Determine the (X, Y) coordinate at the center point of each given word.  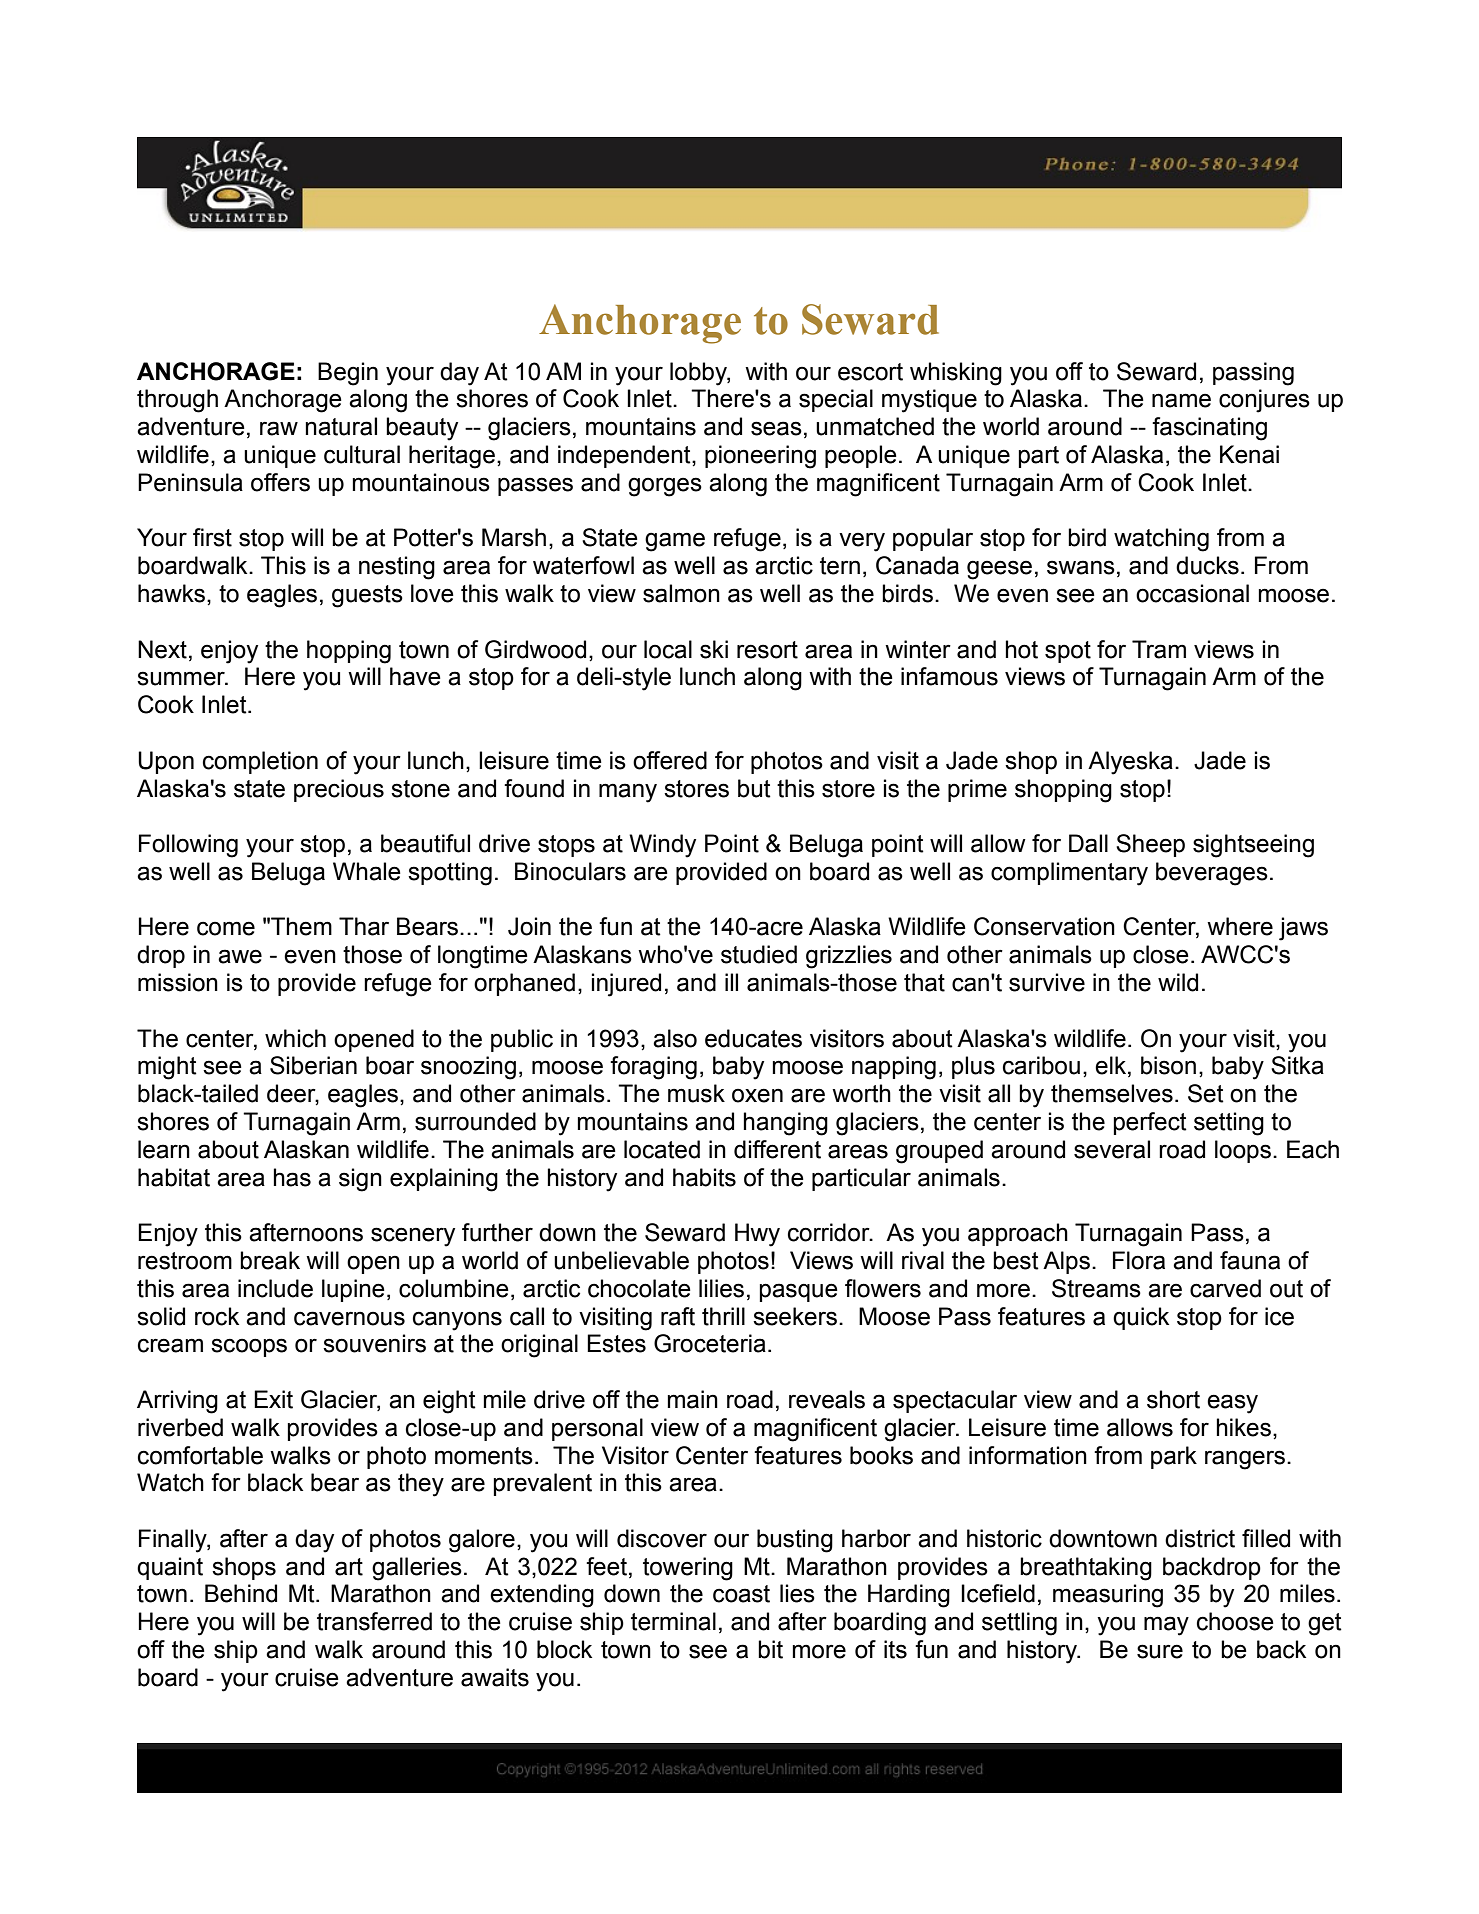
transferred (374, 1621)
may (1166, 1626)
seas (776, 428)
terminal (673, 1621)
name (1181, 400)
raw (279, 428)
